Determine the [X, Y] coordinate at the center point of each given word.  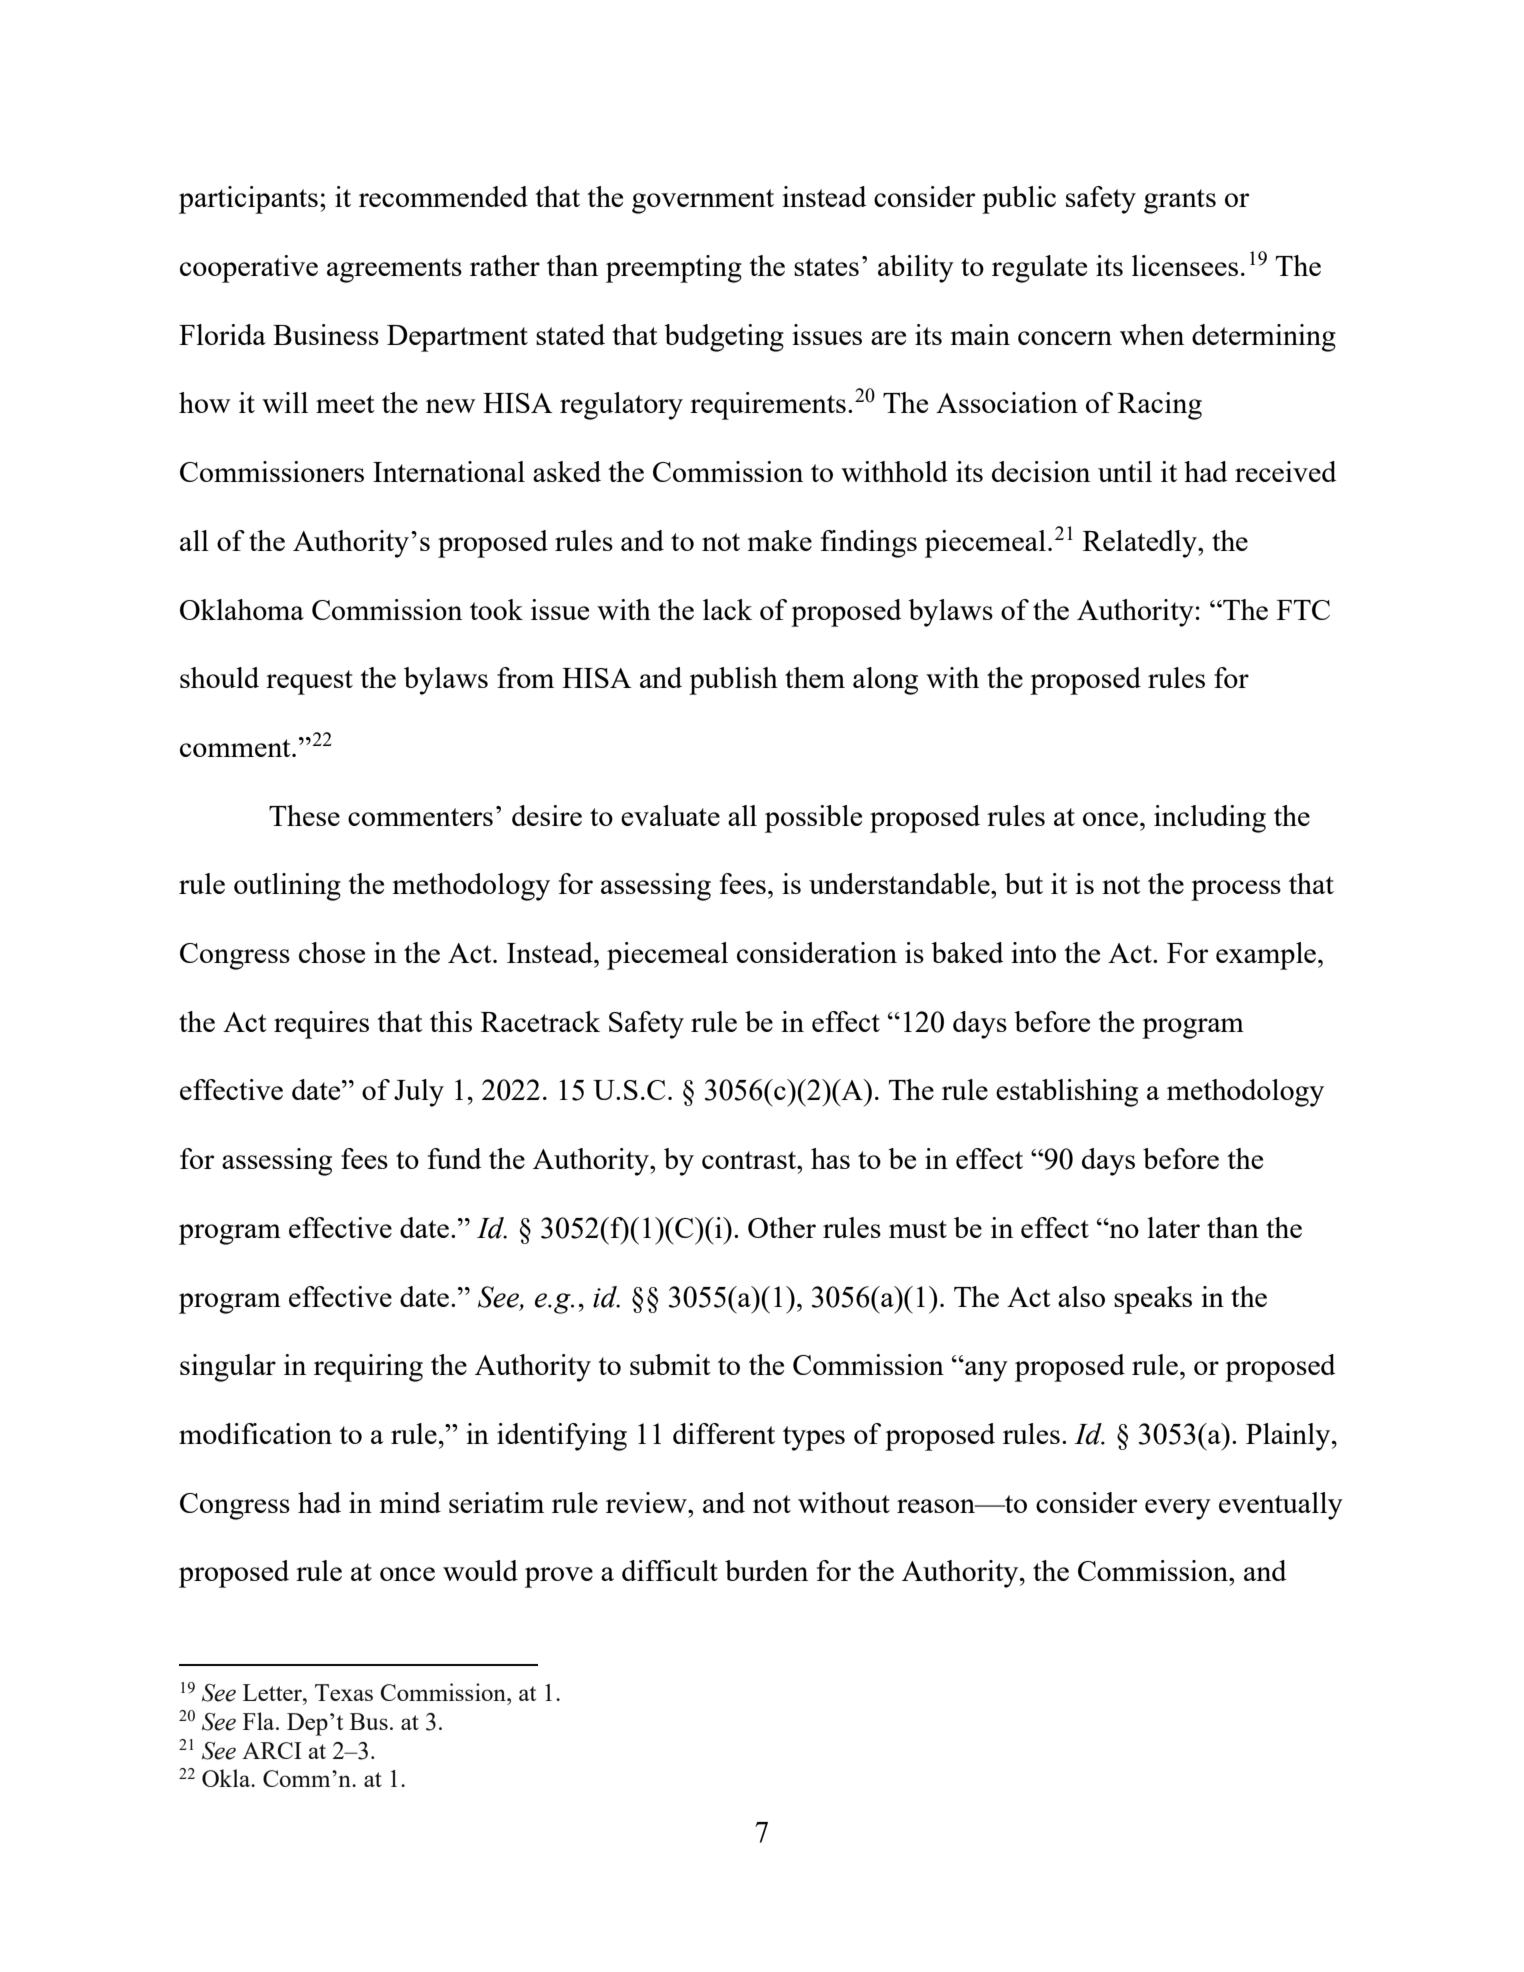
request [309, 682]
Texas [344, 1692]
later [1173, 1227]
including [1210, 819]
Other [782, 1227]
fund [454, 1158]
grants [1180, 201]
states [826, 267]
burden [766, 1570]
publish [733, 681]
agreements [394, 270]
